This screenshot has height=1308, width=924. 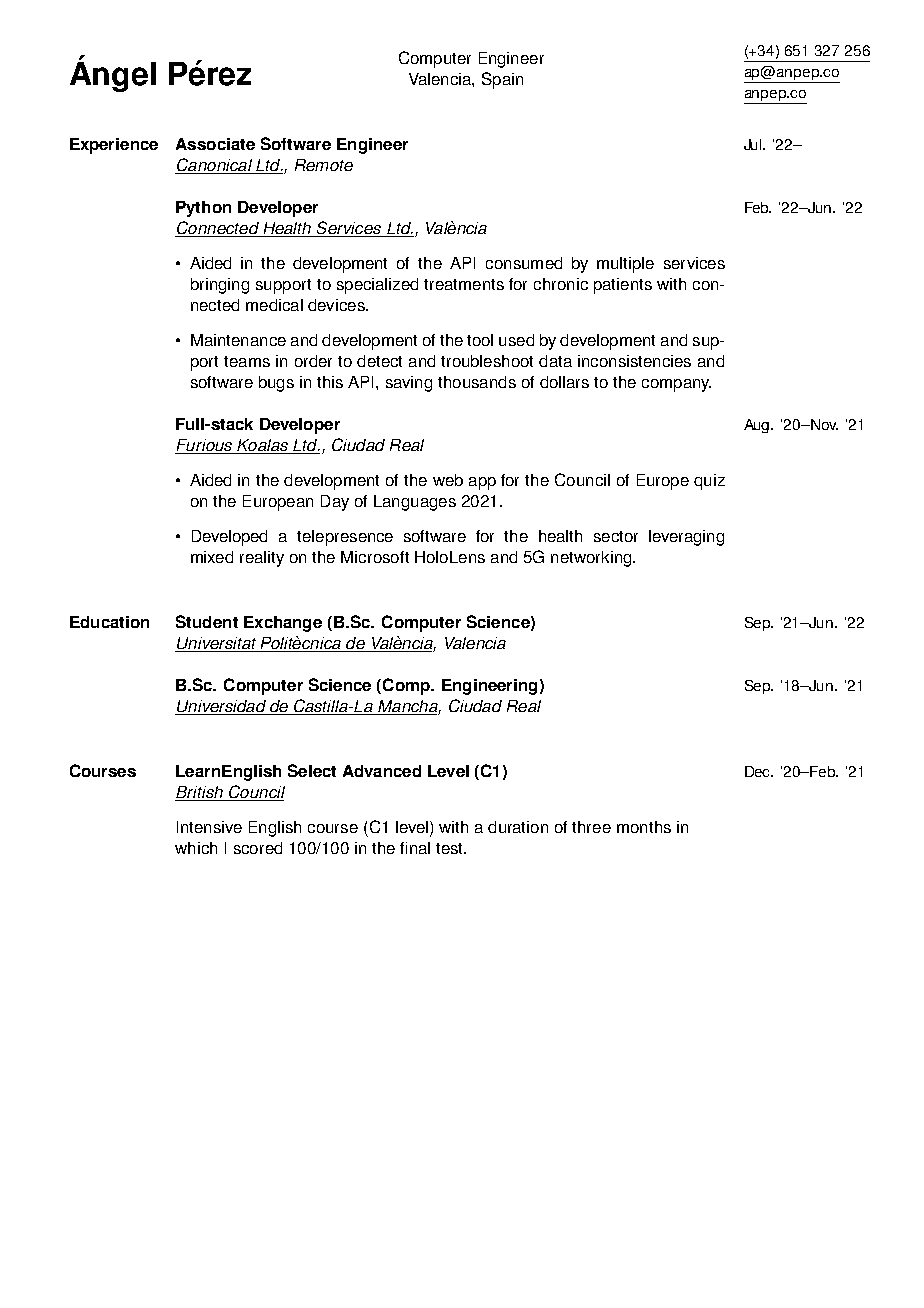 What do you see at coordinates (754, 144) in the screenshot?
I see `Jul` at bounding box center [754, 144].
